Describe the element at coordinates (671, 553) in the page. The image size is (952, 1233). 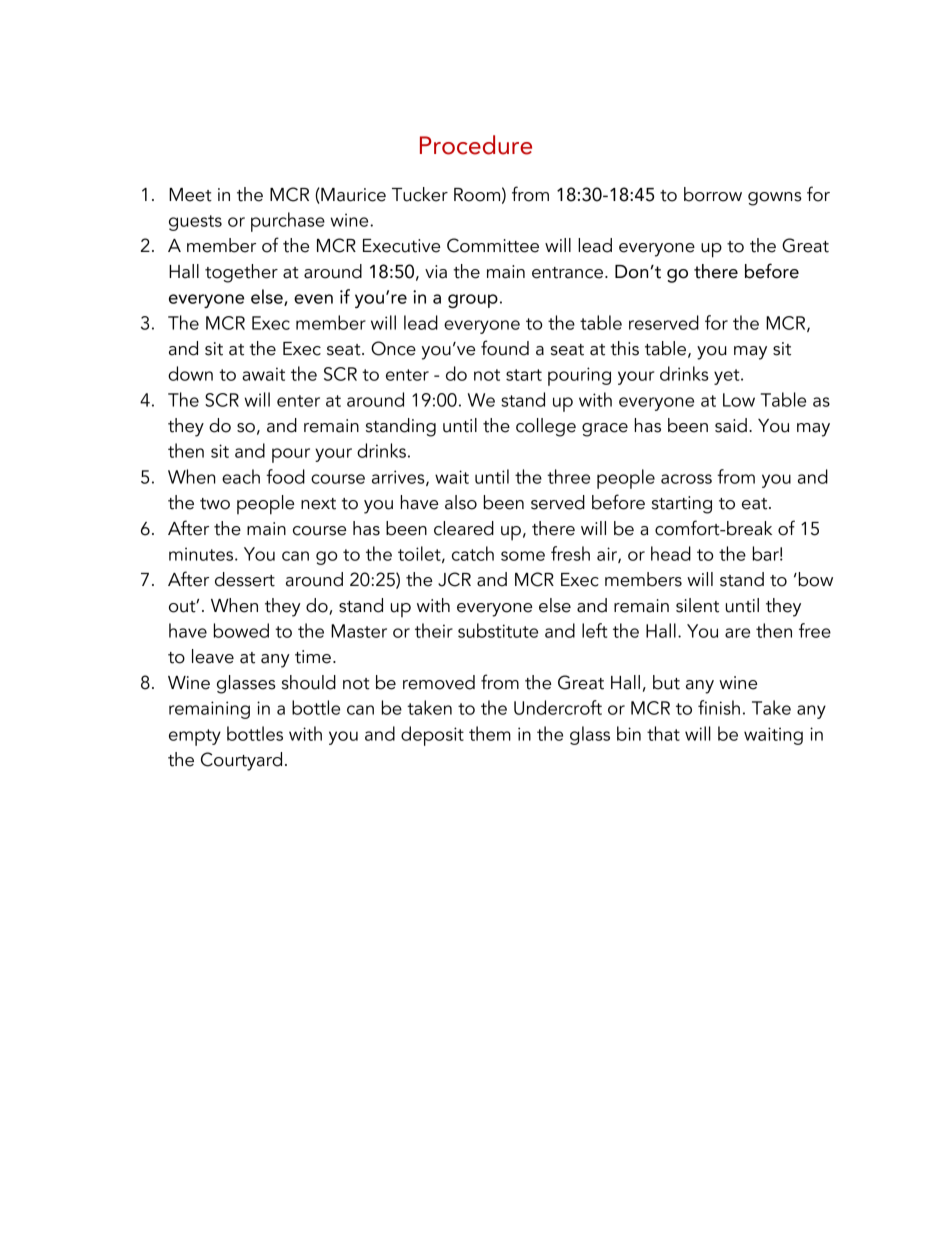
I see `head` at that location.
